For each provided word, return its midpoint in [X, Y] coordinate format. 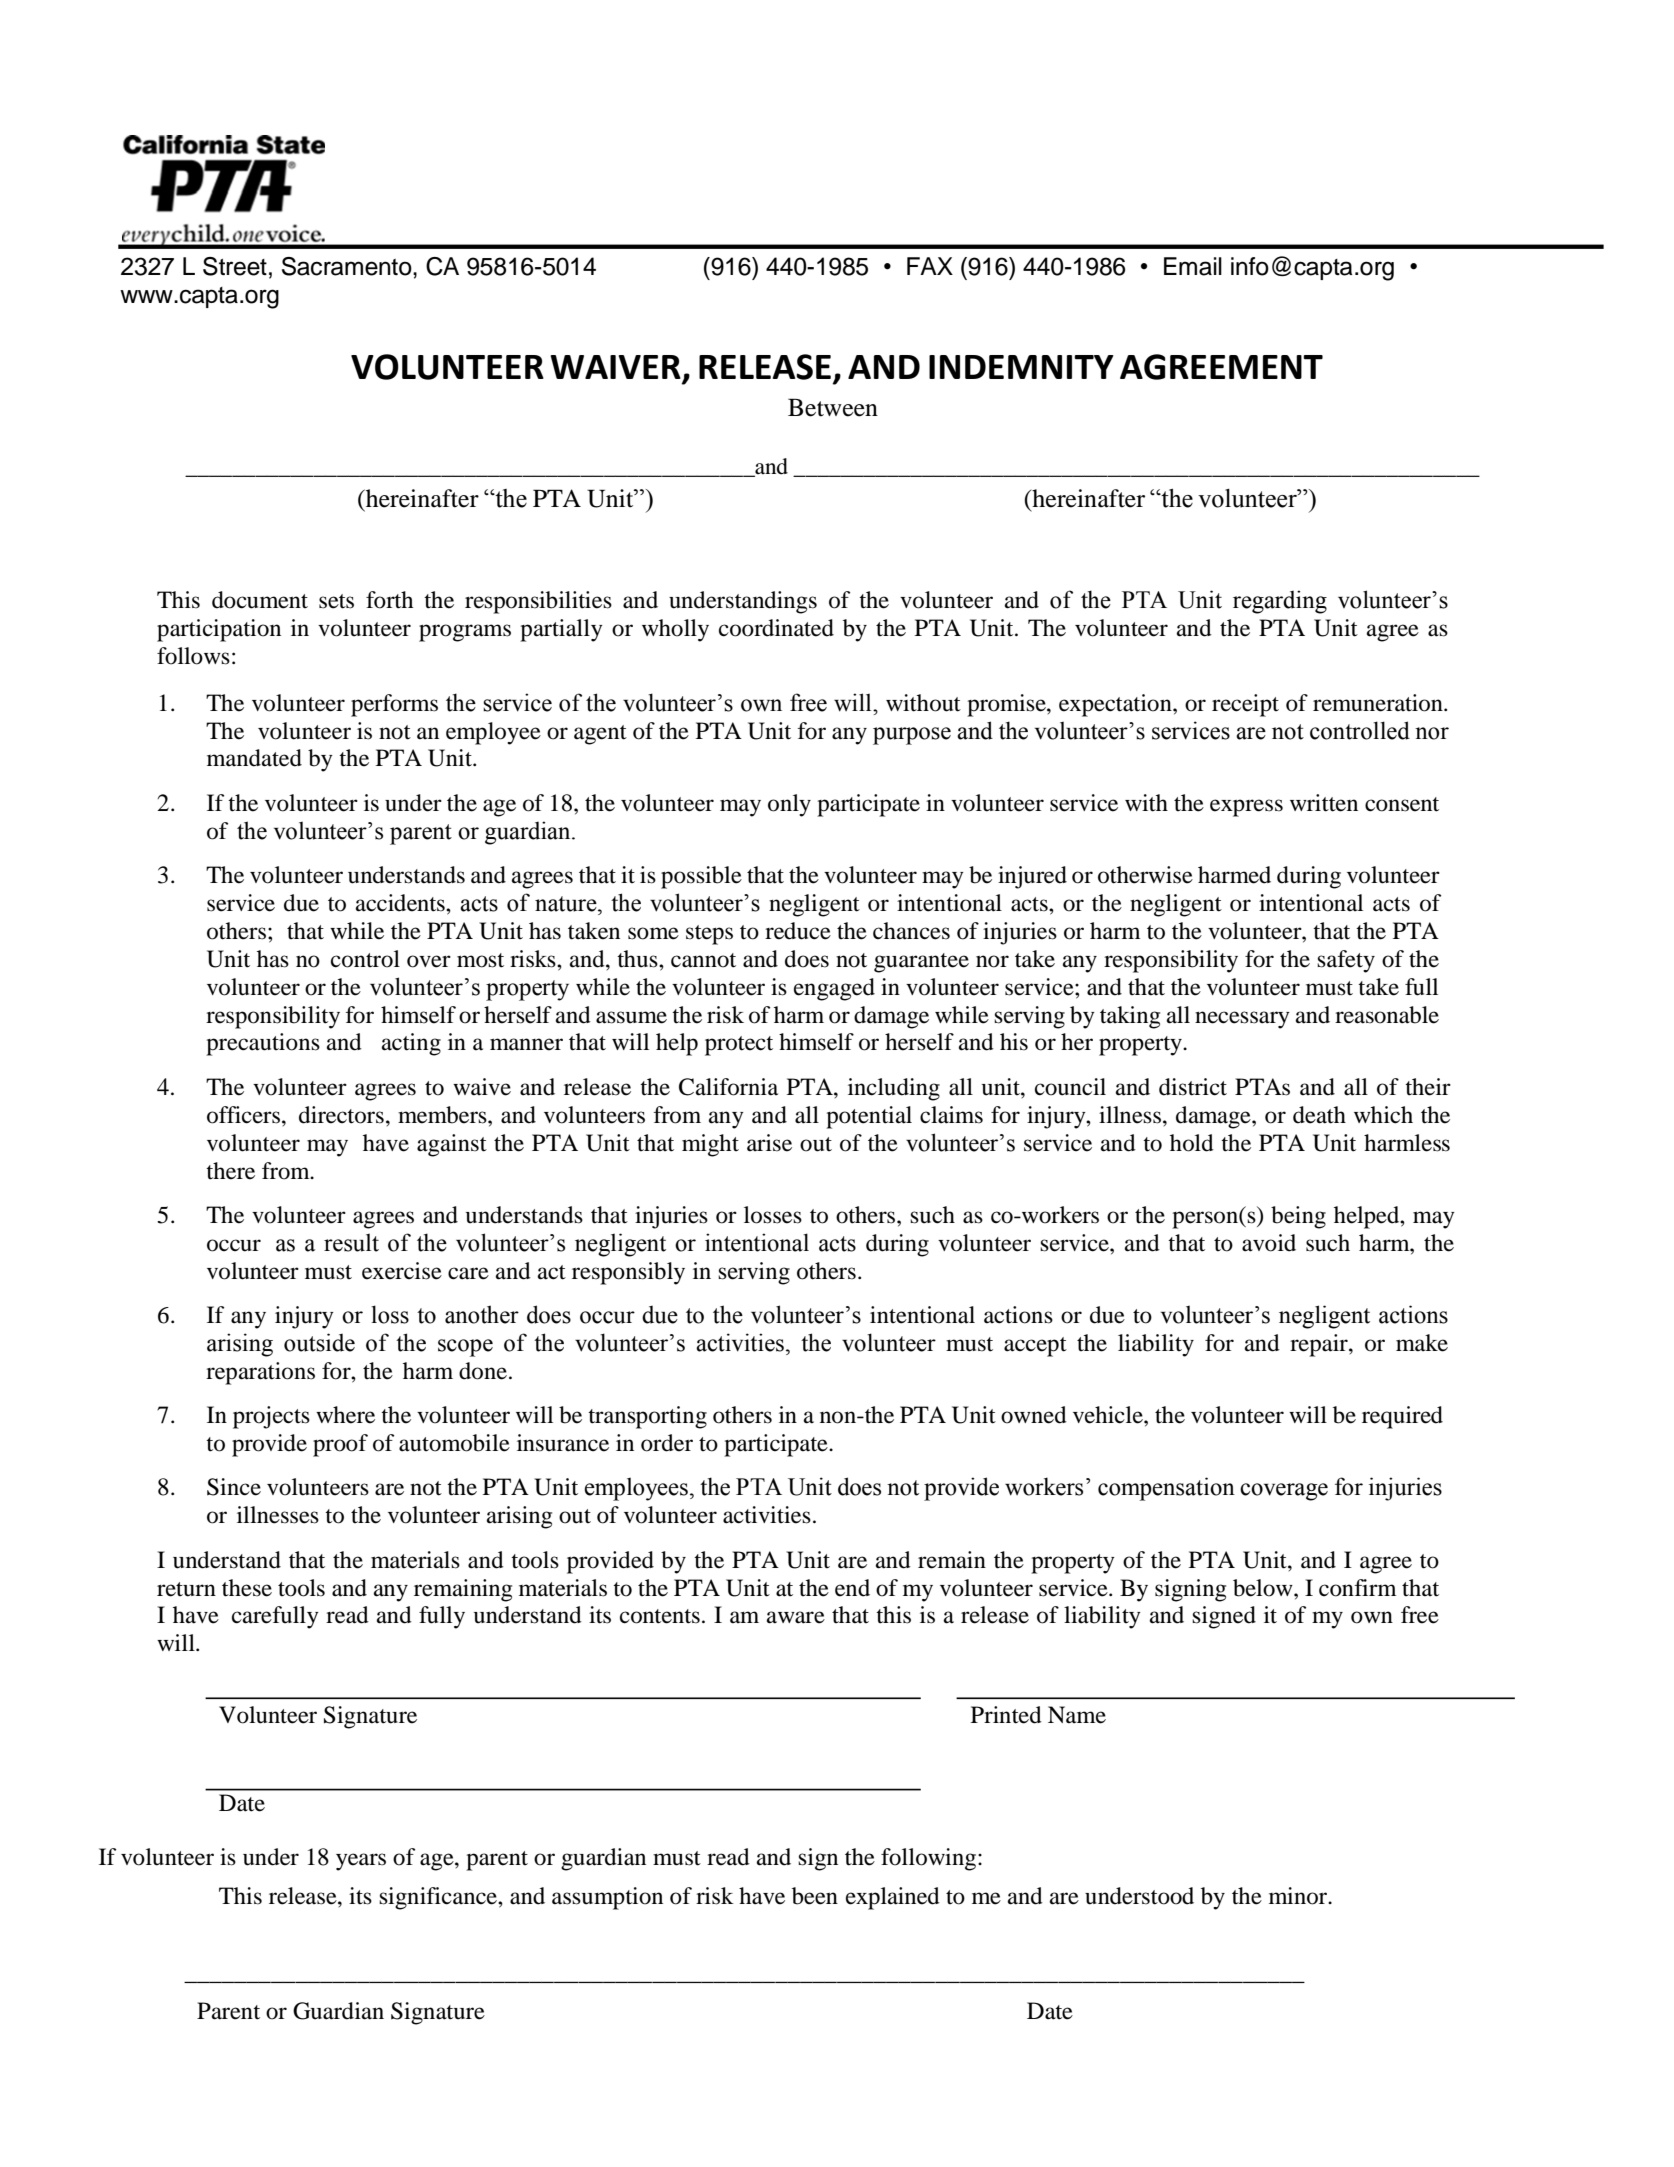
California [728, 1087]
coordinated [776, 628]
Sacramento [348, 266]
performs [394, 705]
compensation [1166, 1489]
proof [340, 1445]
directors [341, 1115]
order [667, 1443]
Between [833, 407]
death [1319, 1115]
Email [1193, 266]
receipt [1245, 705]
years [361, 1862]
